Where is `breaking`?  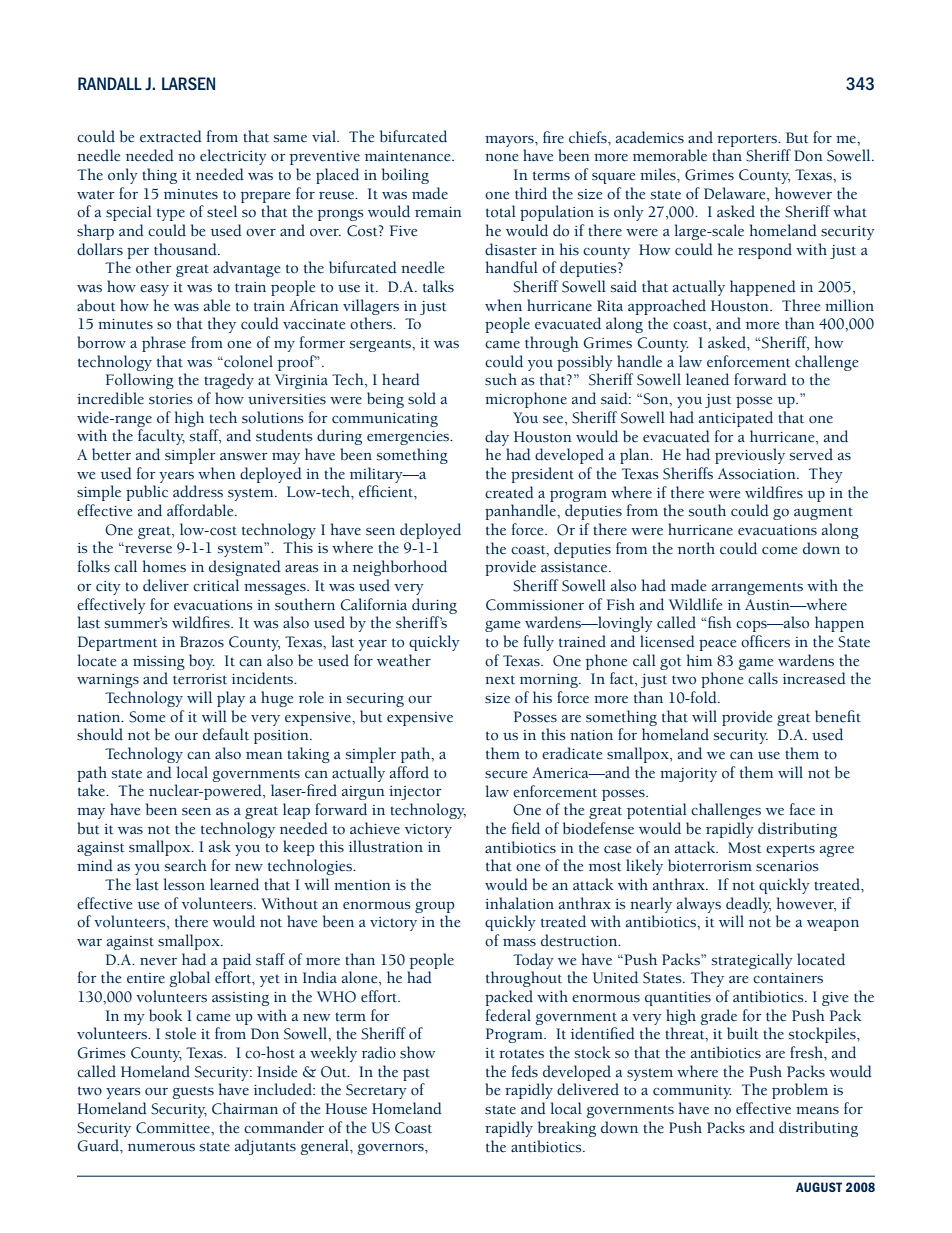 breaking is located at coordinates (567, 1129).
